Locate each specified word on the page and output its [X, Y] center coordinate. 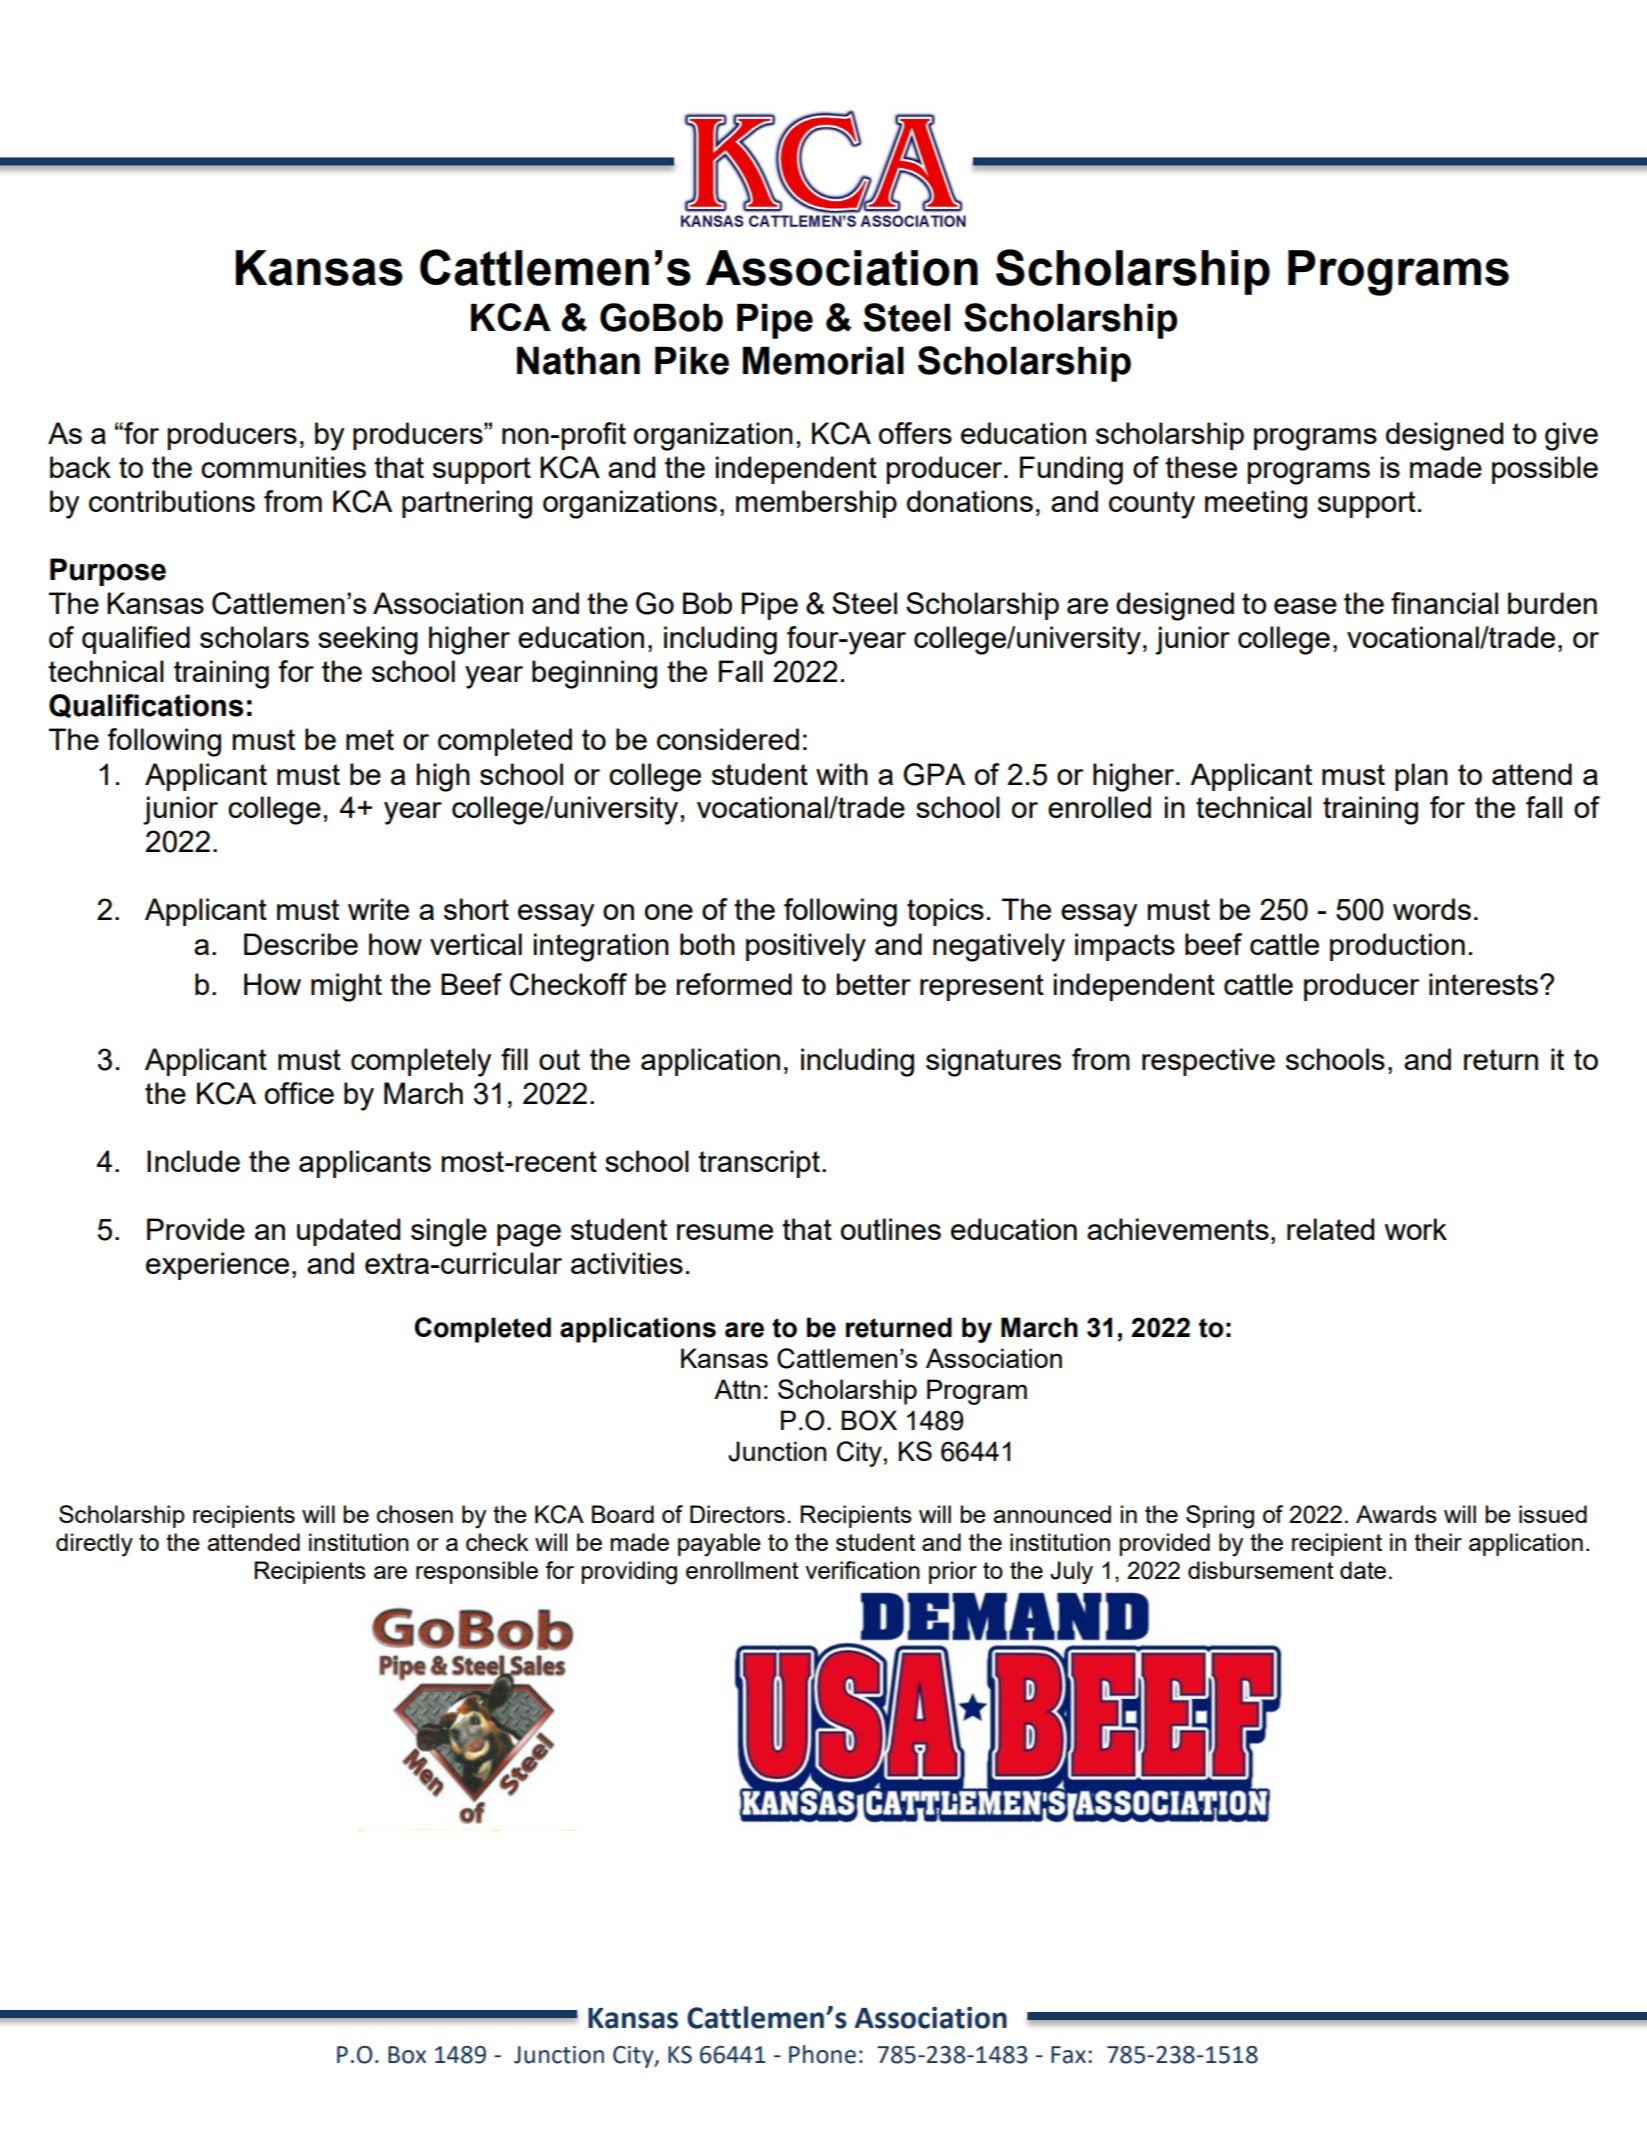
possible [1545, 470]
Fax [1068, 2055]
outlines [891, 1229]
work [1416, 1229]
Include [193, 1161]
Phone [822, 2054]
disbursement [1261, 1570]
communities [283, 467]
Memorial [823, 361]
